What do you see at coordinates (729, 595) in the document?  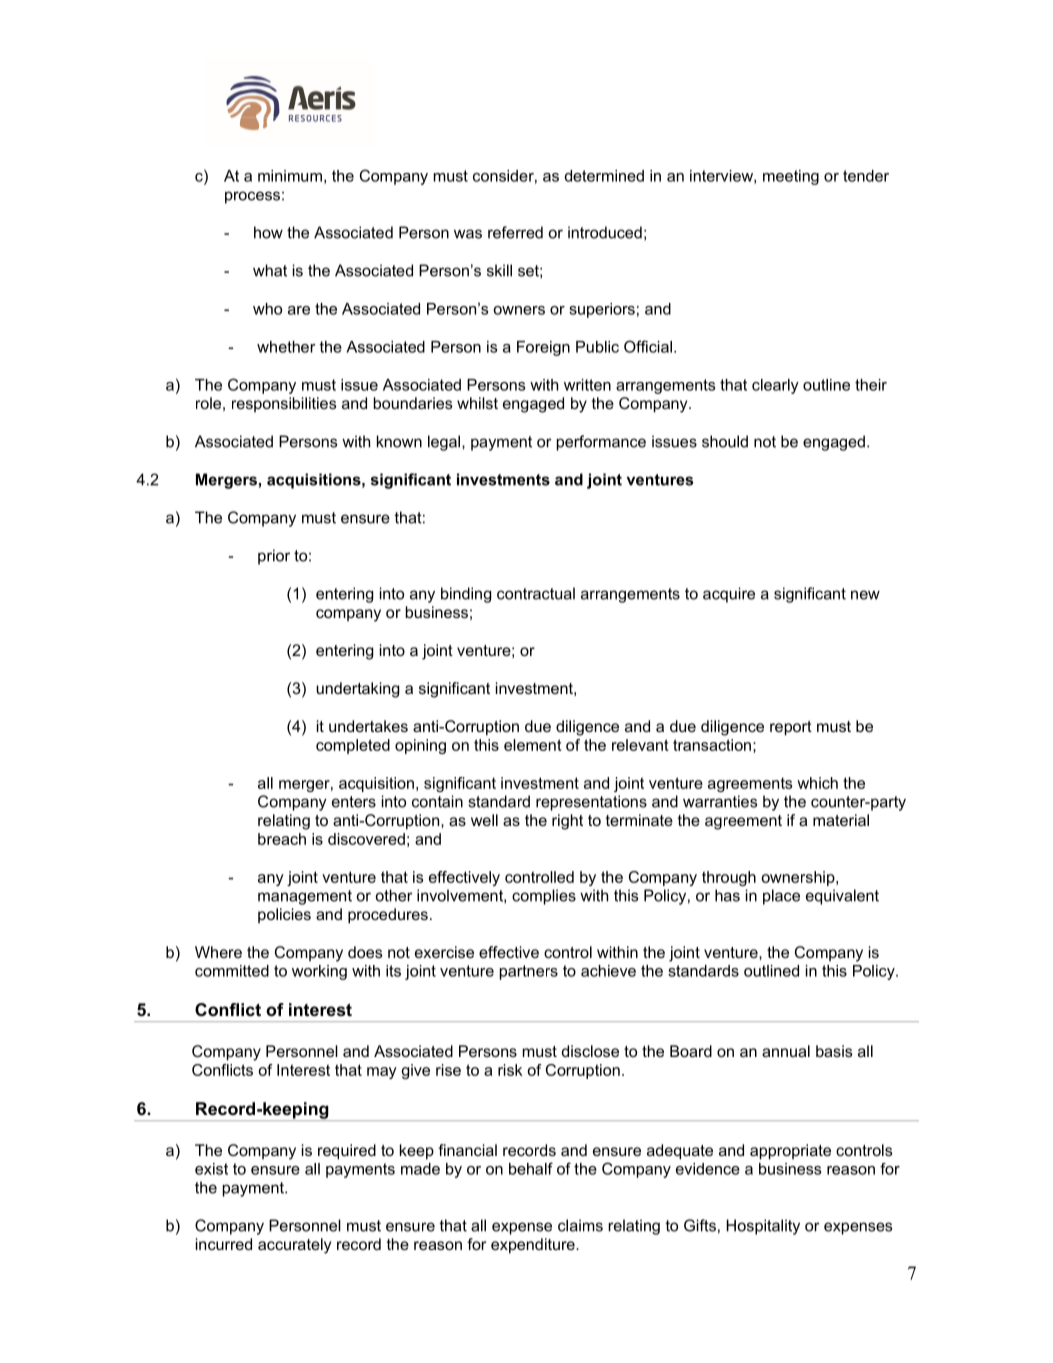 I see `acquire` at bounding box center [729, 595].
